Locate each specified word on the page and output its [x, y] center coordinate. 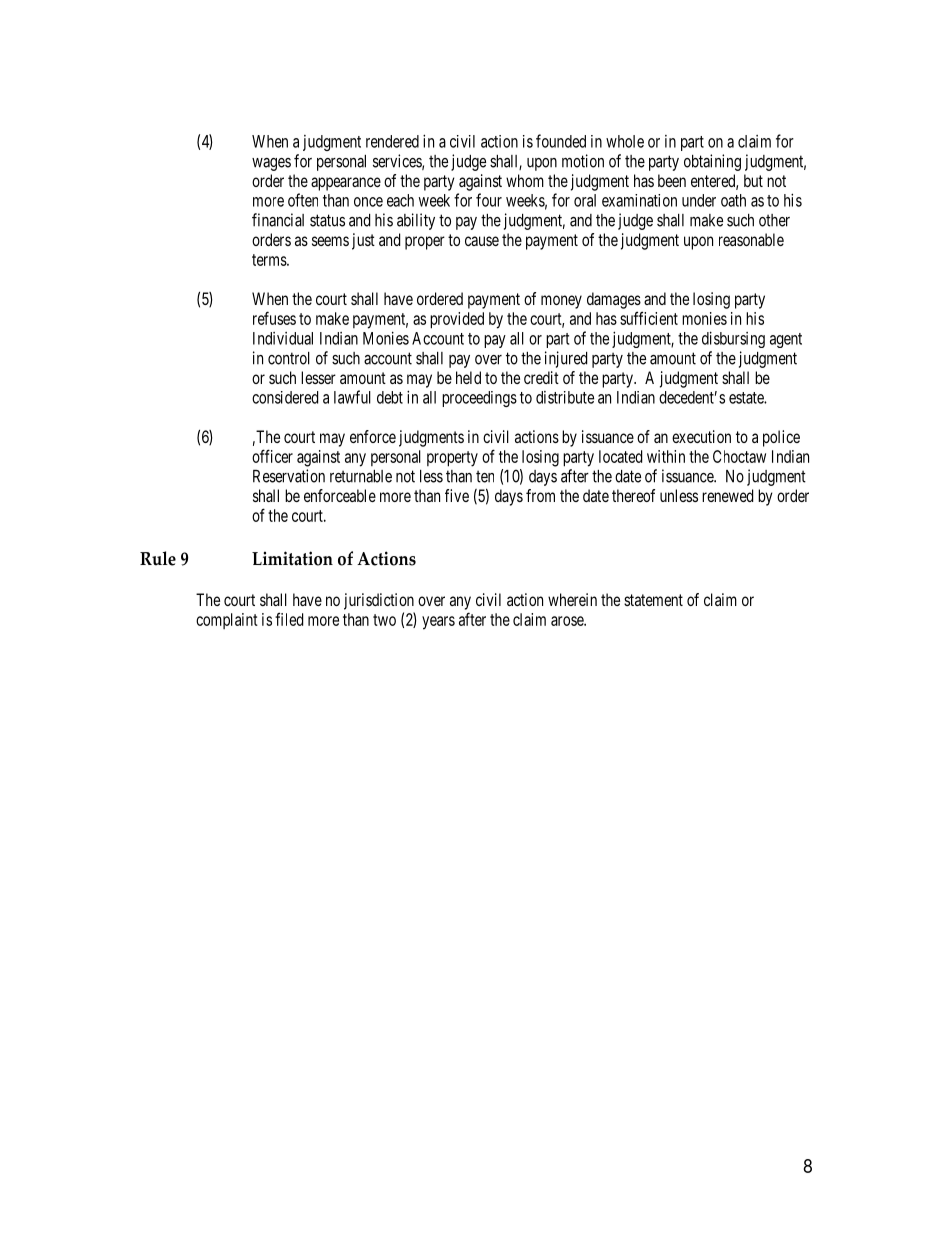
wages [271, 164]
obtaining [712, 162]
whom [525, 180]
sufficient [649, 318]
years [438, 623]
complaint [227, 621]
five [457, 495]
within [666, 456]
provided [457, 320]
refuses [274, 318]
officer [272, 456]
